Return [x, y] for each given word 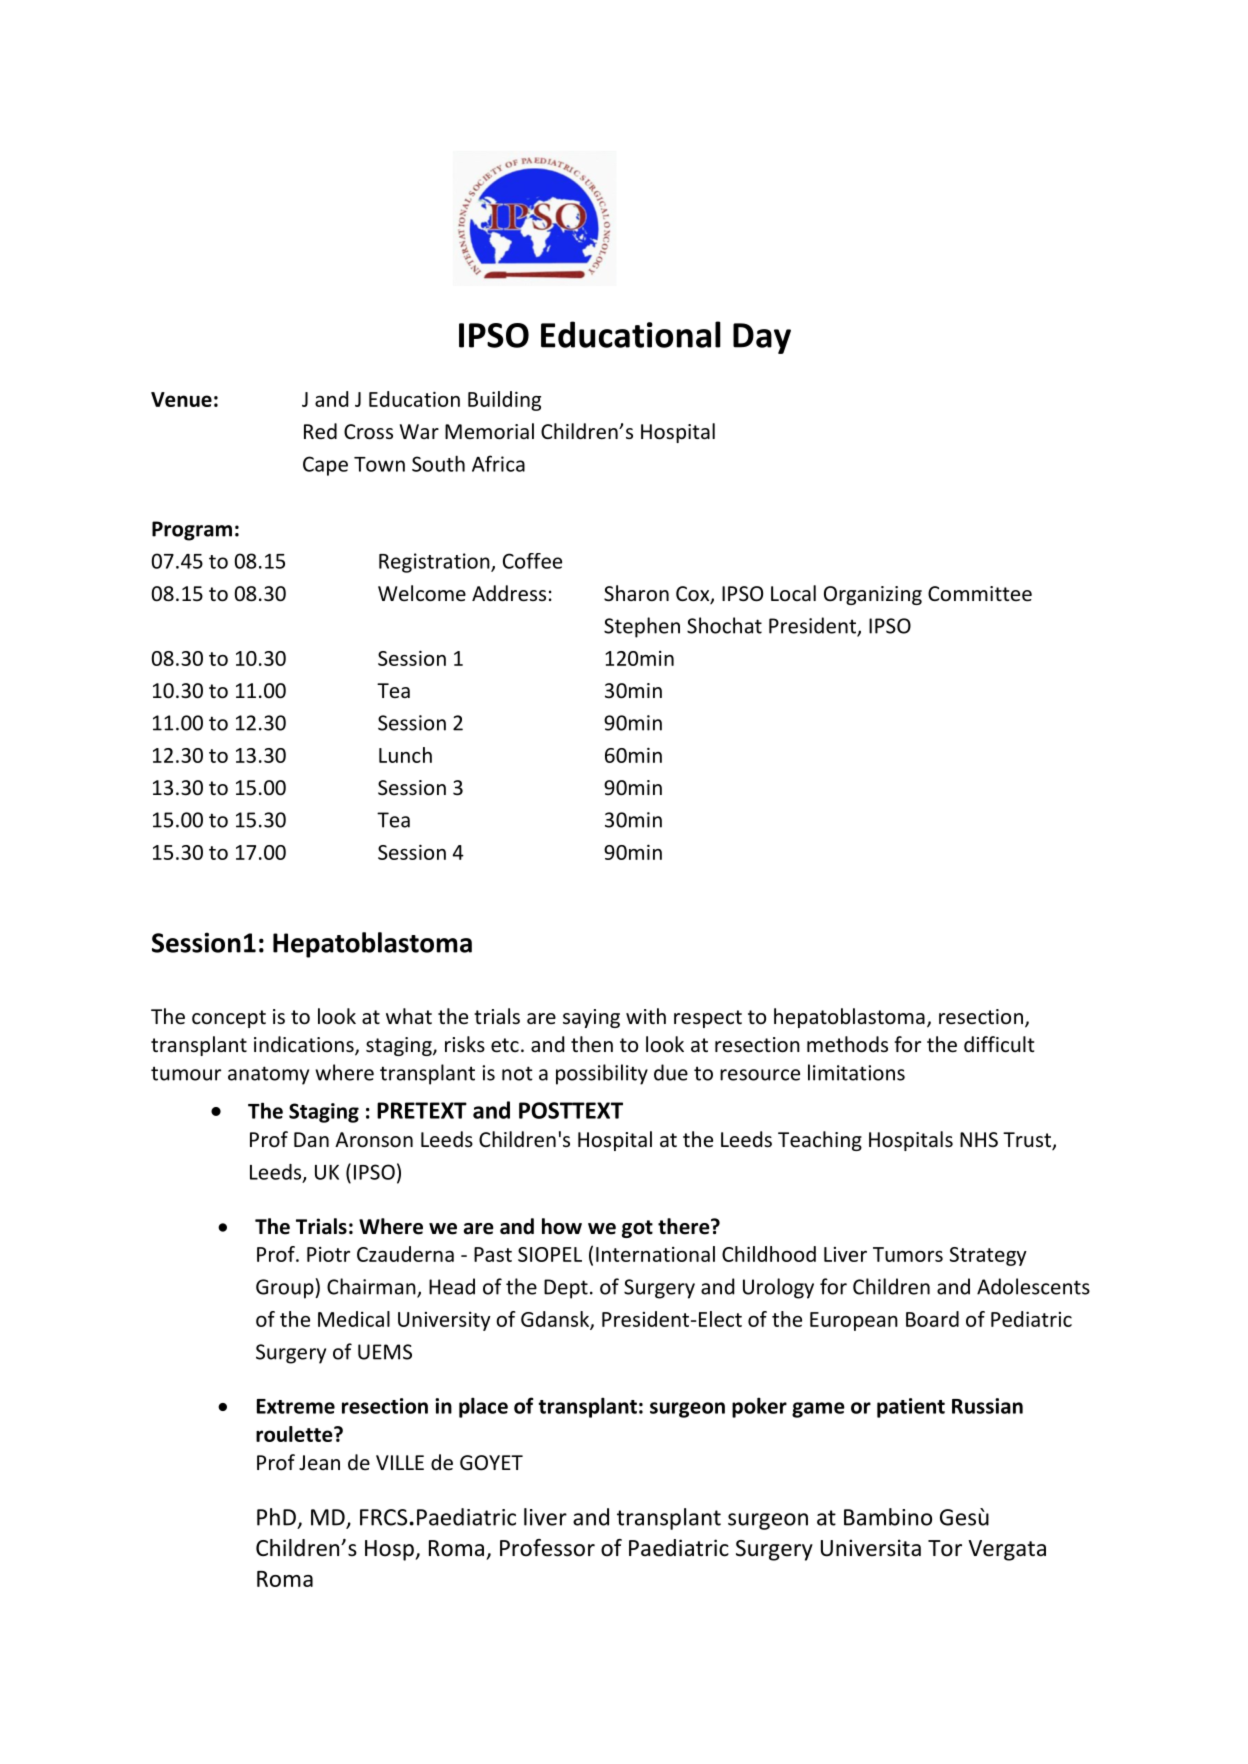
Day [762, 338]
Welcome [422, 593]
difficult [999, 1044]
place [483, 1407]
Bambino [888, 1517]
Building [504, 401]
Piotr [328, 1254]
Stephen [642, 627]
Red [320, 431]
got [637, 1229]
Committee [980, 594]
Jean [319, 1462]
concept [229, 1019]
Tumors [908, 1254]
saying [591, 1018]
